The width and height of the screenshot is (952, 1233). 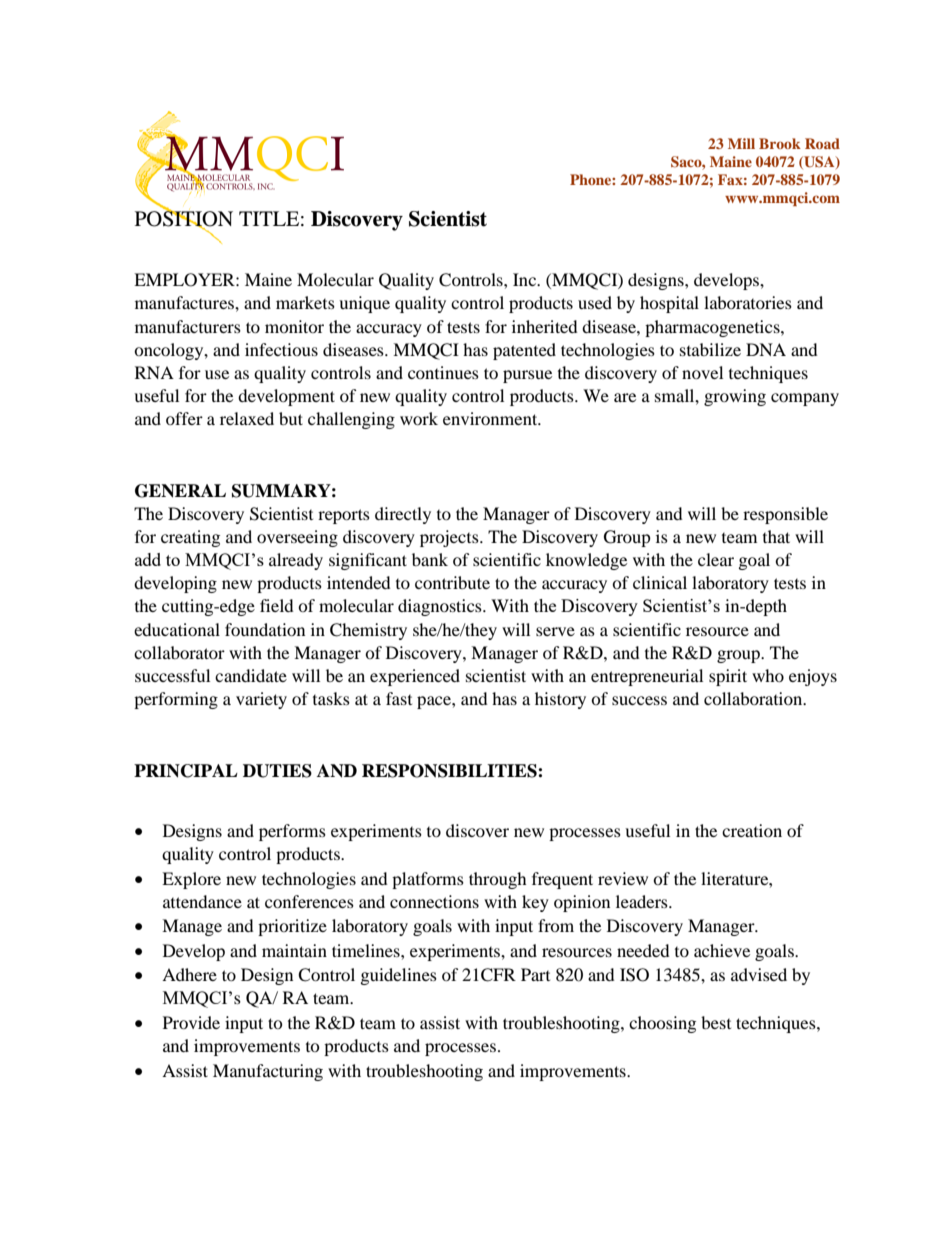 I want to click on diagnostics, so click(x=441, y=607).
